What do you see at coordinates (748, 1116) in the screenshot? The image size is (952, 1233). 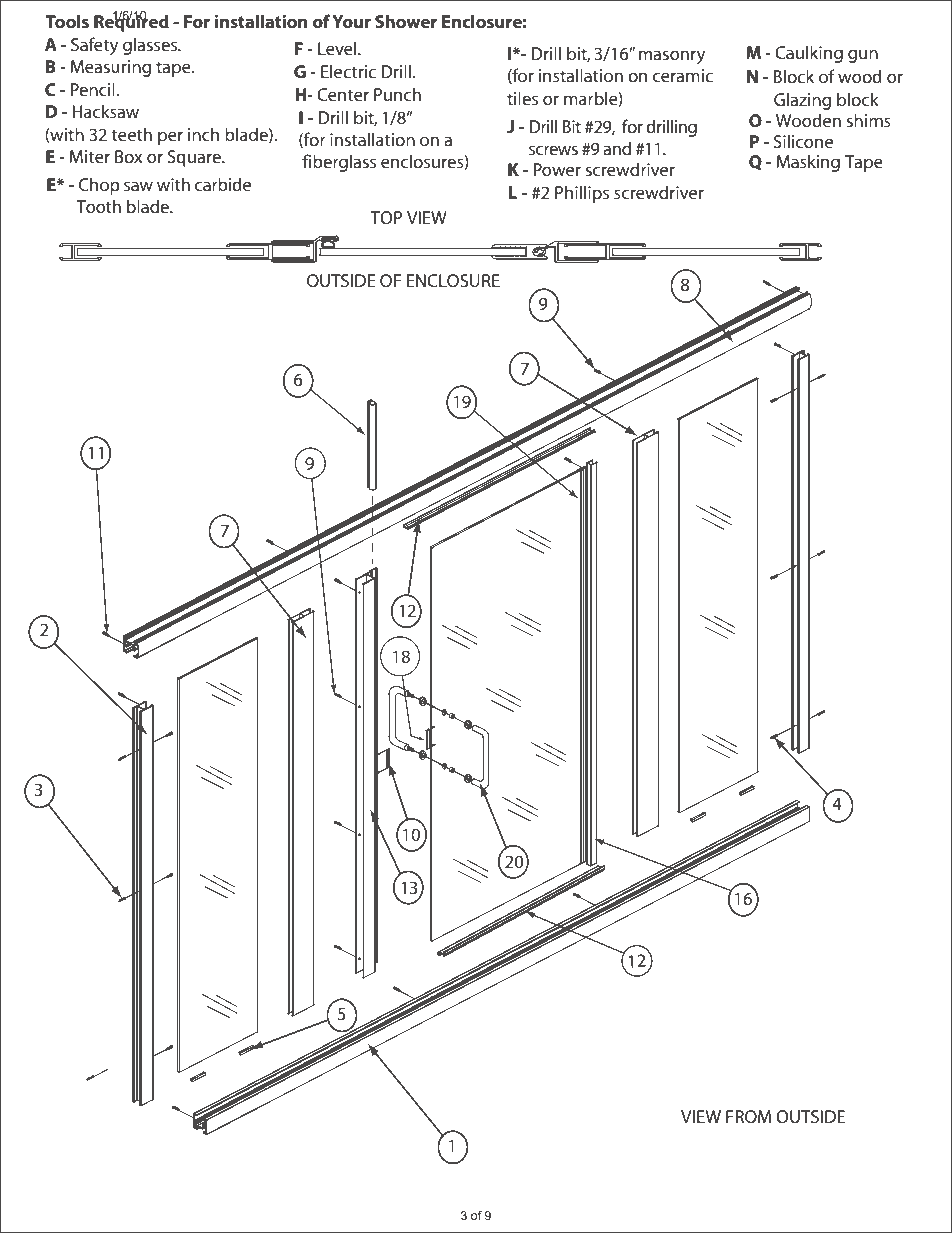 I see `FROM` at bounding box center [748, 1116].
